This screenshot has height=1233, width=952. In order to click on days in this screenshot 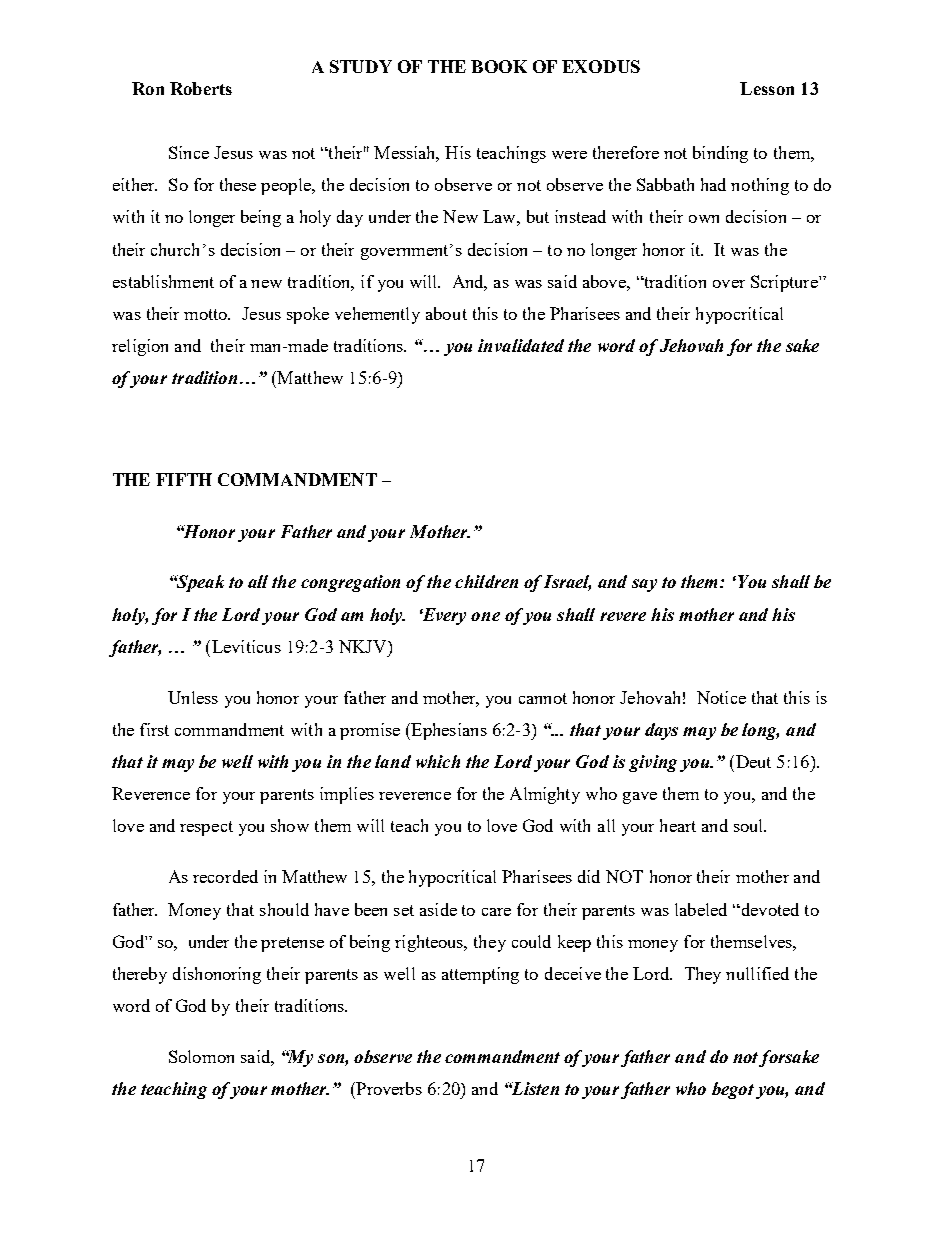, I will do `click(661, 731)`.
